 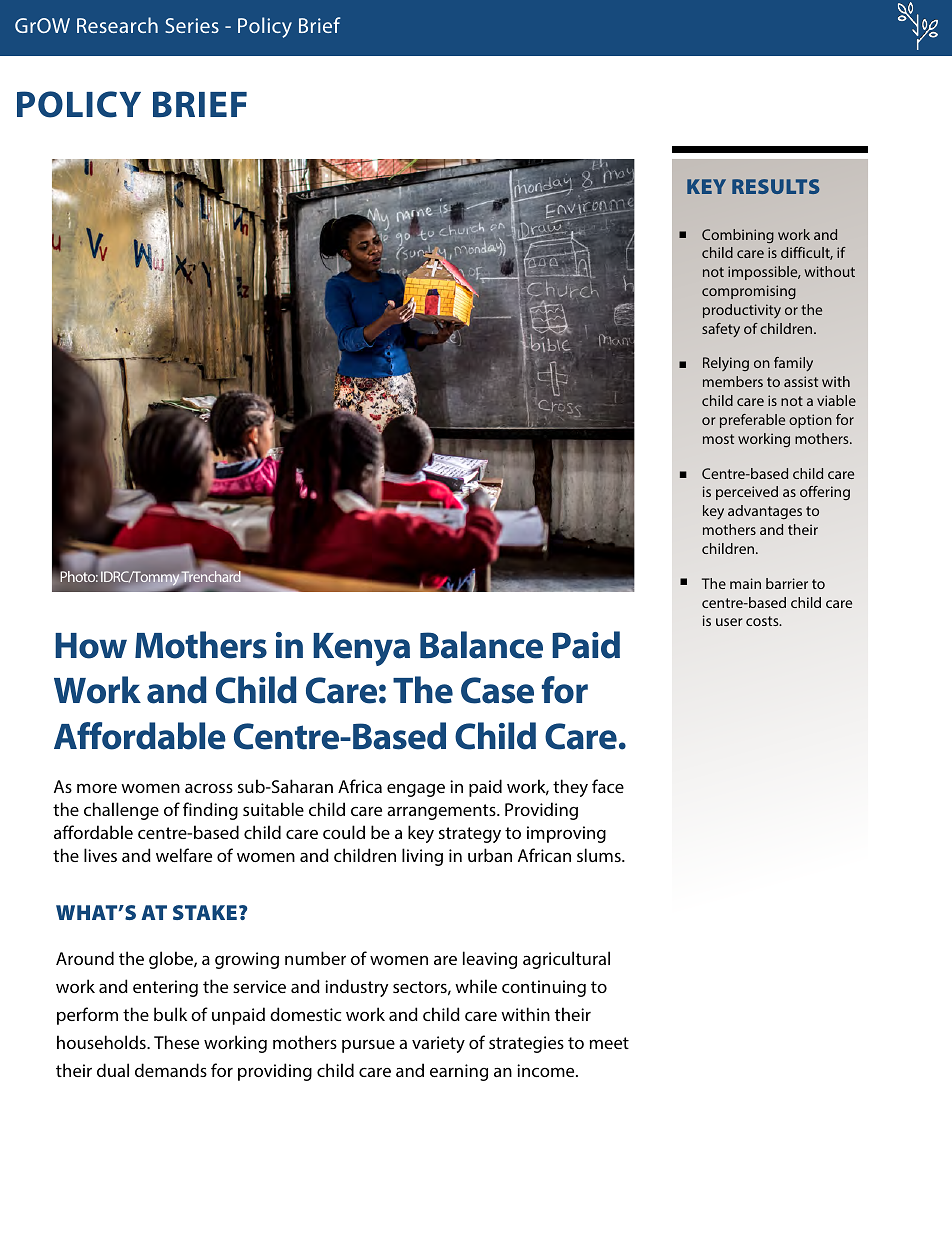 What do you see at coordinates (745, 583) in the page?
I see `main` at bounding box center [745, 583].
